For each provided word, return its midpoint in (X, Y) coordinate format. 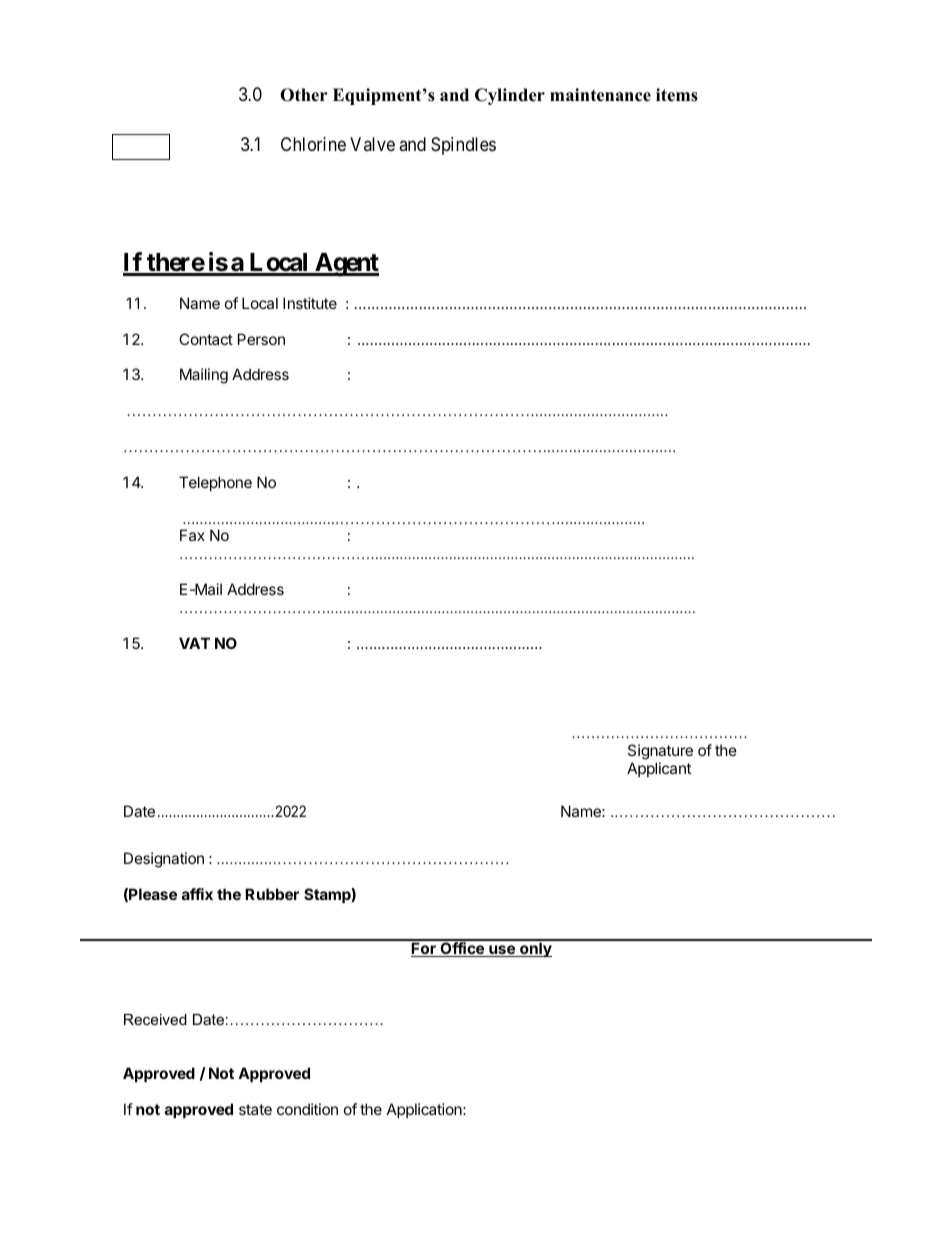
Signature (660, 753)
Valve (372, 144)
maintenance (600, 95)
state (255, 1109)
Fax (192, 535)
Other (304, 95)
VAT (194, 643)
